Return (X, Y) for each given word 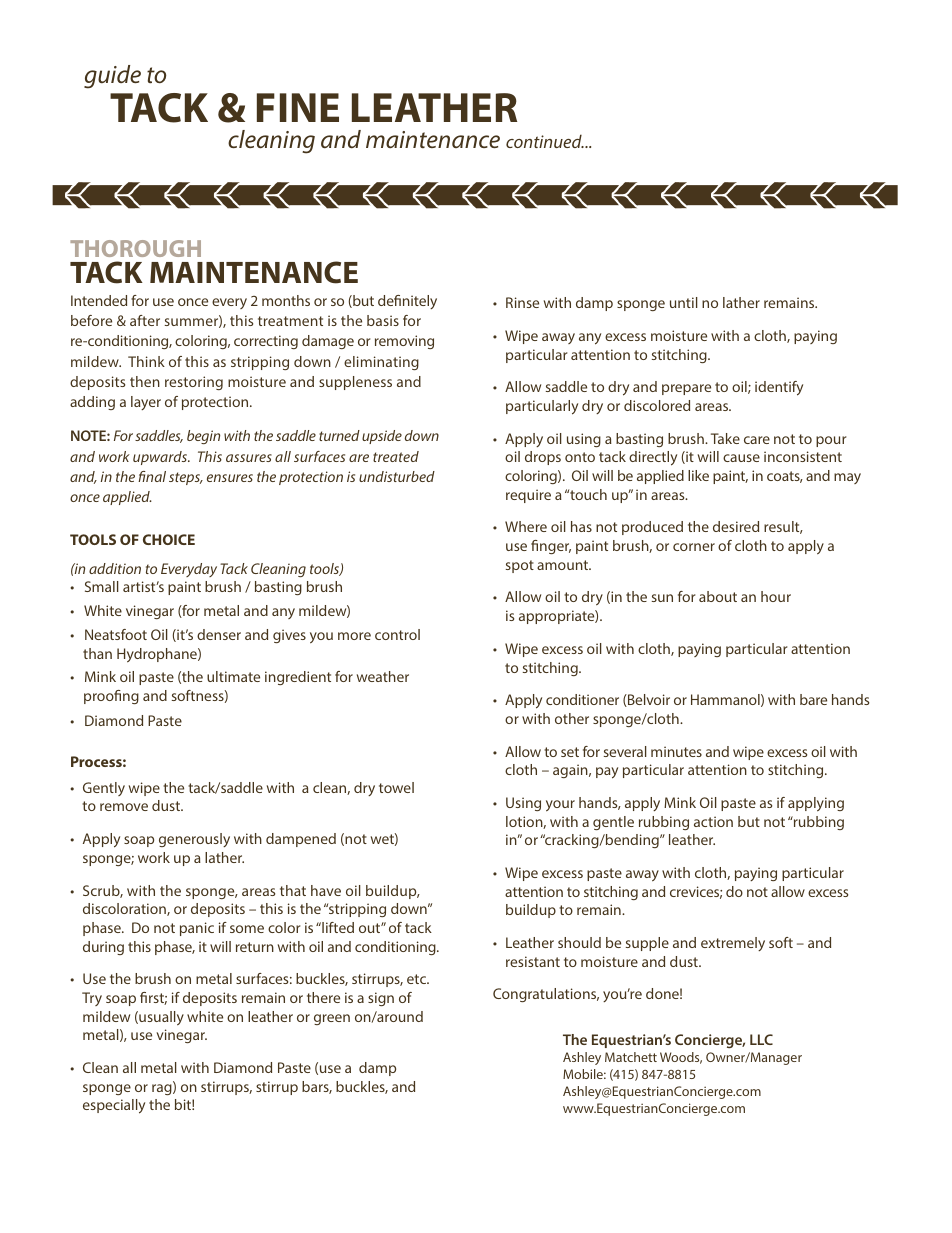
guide (112, 77)
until (684, 302)
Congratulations (546, 995)
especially (114, 1106)
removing (404, 342)
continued (545, 141)
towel (396, 787)
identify (779, 388)
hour (776, 596)
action (713, 821)
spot (520, 566)
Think (146, 361)
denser (219, 634)
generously (194, 840)
